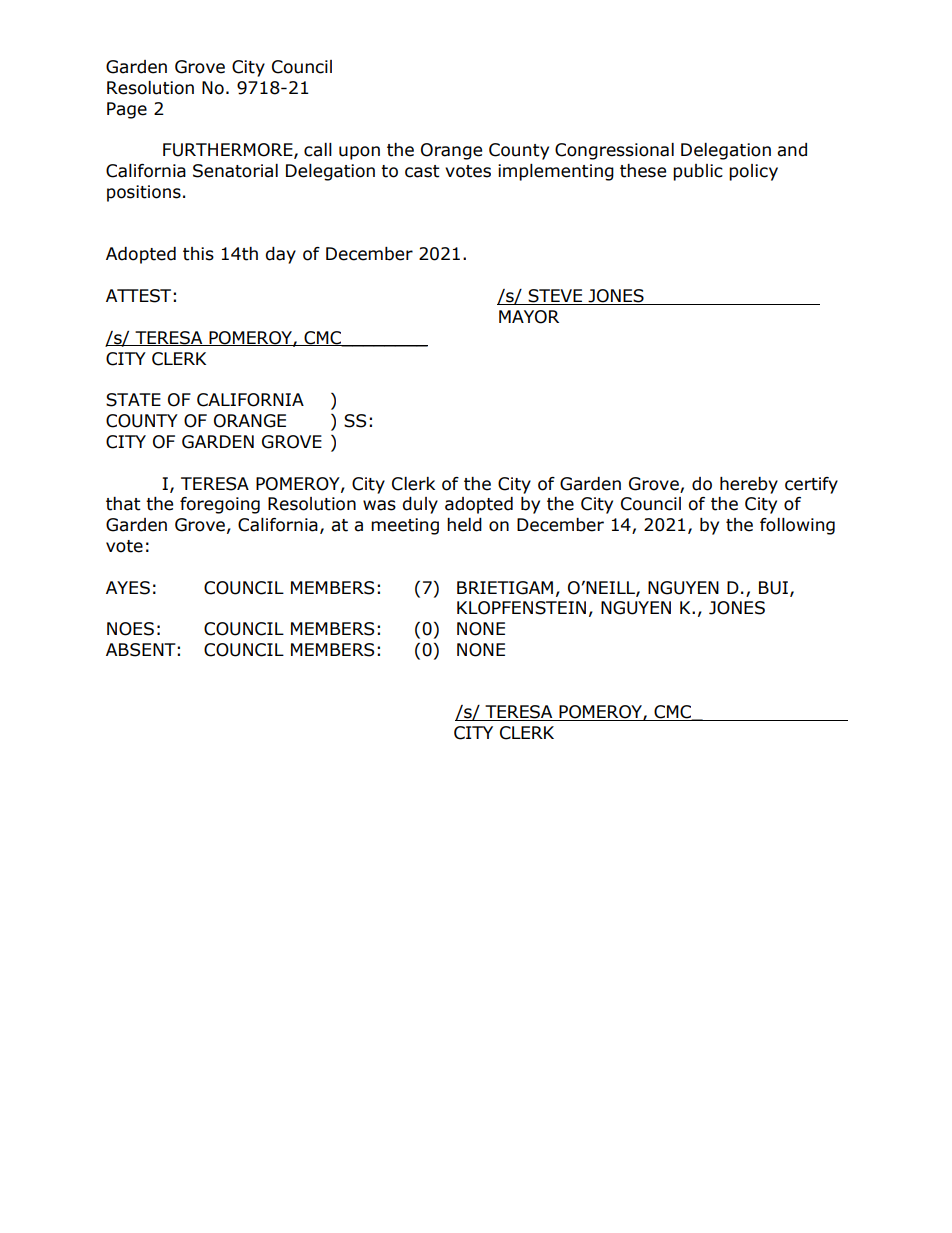 The height and width of the page is (1233, 952). Describe the element at coordinates (555, 297) in the page. I see `STEVE` at that location.
